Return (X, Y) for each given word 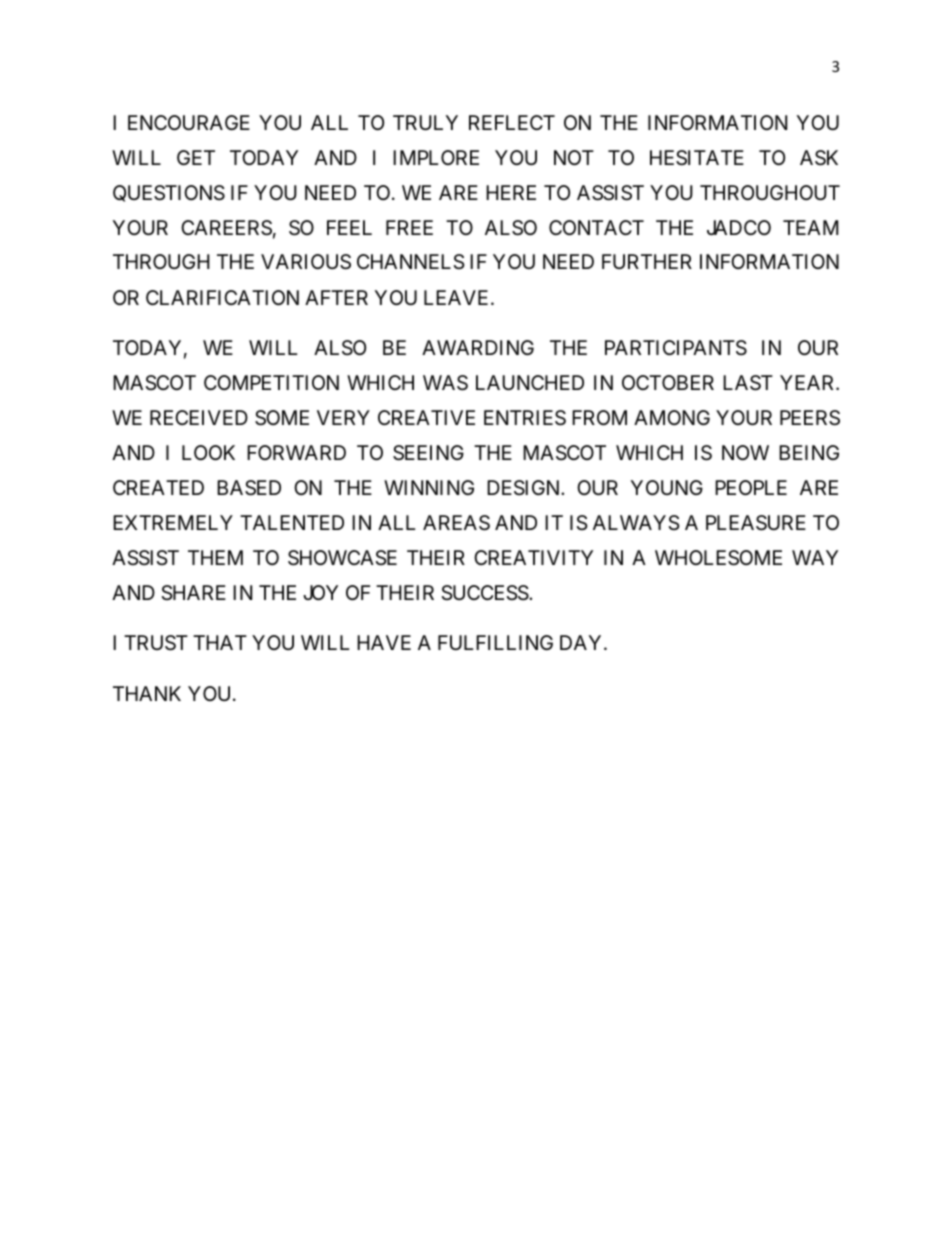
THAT (220, 642)
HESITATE (697, 158)
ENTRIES (525, 418)
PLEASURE (756, 523)
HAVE (384, 642)
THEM (215, 557)
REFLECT (512, 122)
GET (196, 157)
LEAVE (456, 297)
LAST (748, 383)
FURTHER (647, 261)
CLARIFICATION (222, 297)
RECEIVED (199, 417)
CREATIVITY (533, 557)
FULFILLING (495, 642)
